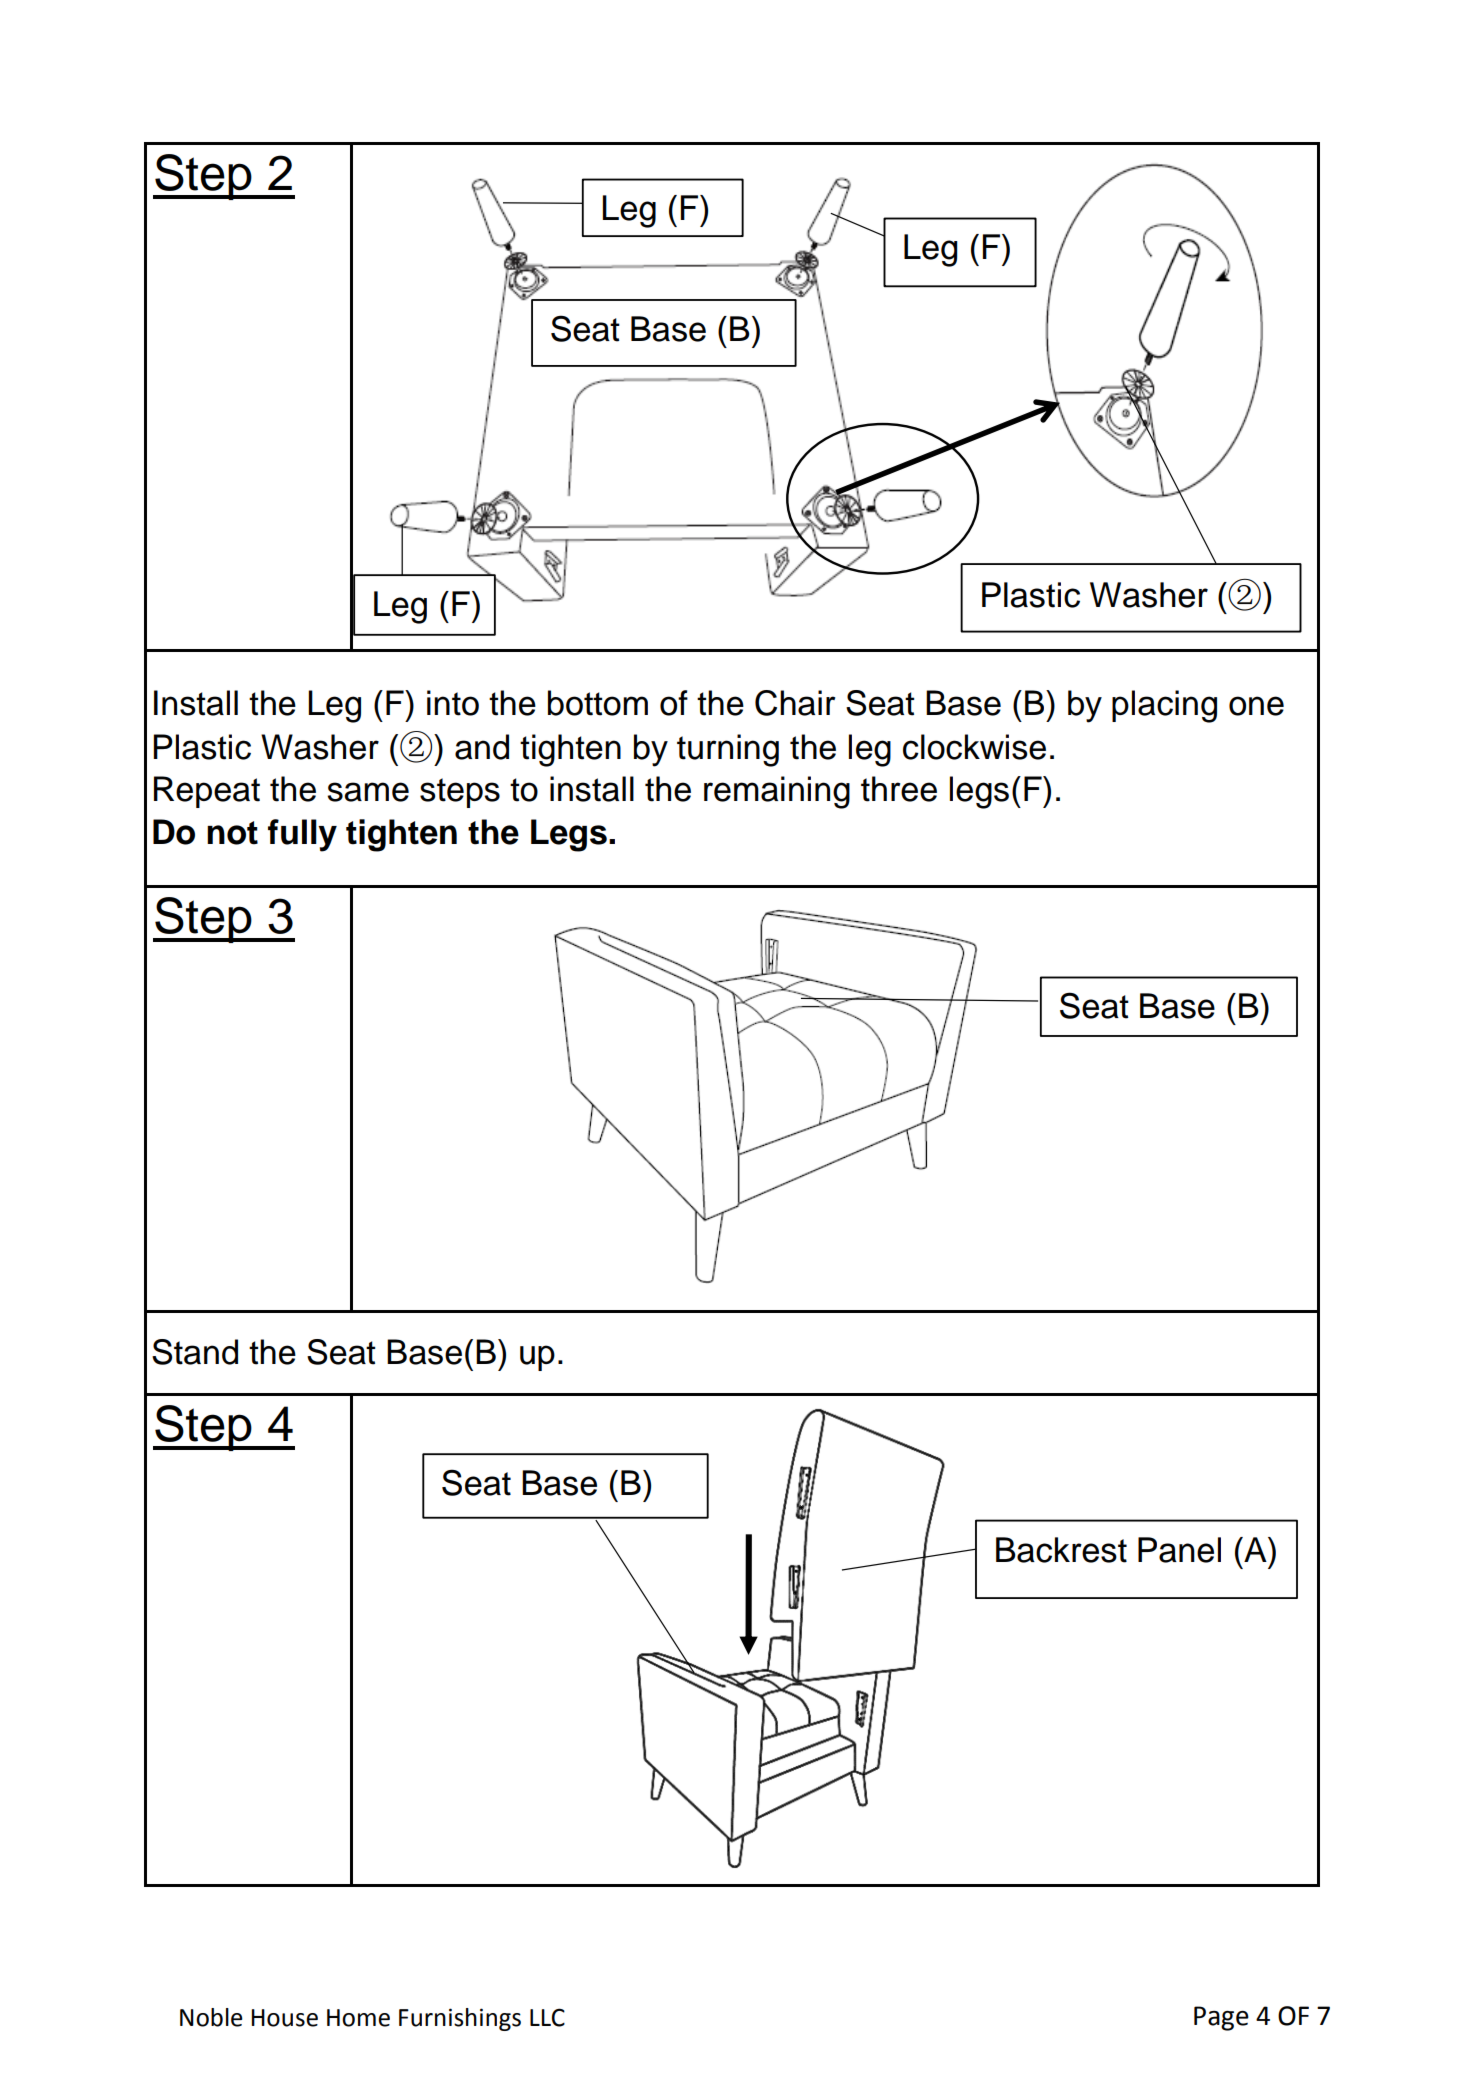 The image size is (1466, 2073). What do you see at coordinates (195, 1352) in the screenshot?
I see `Stand` at bounding box center [195, 1352].
